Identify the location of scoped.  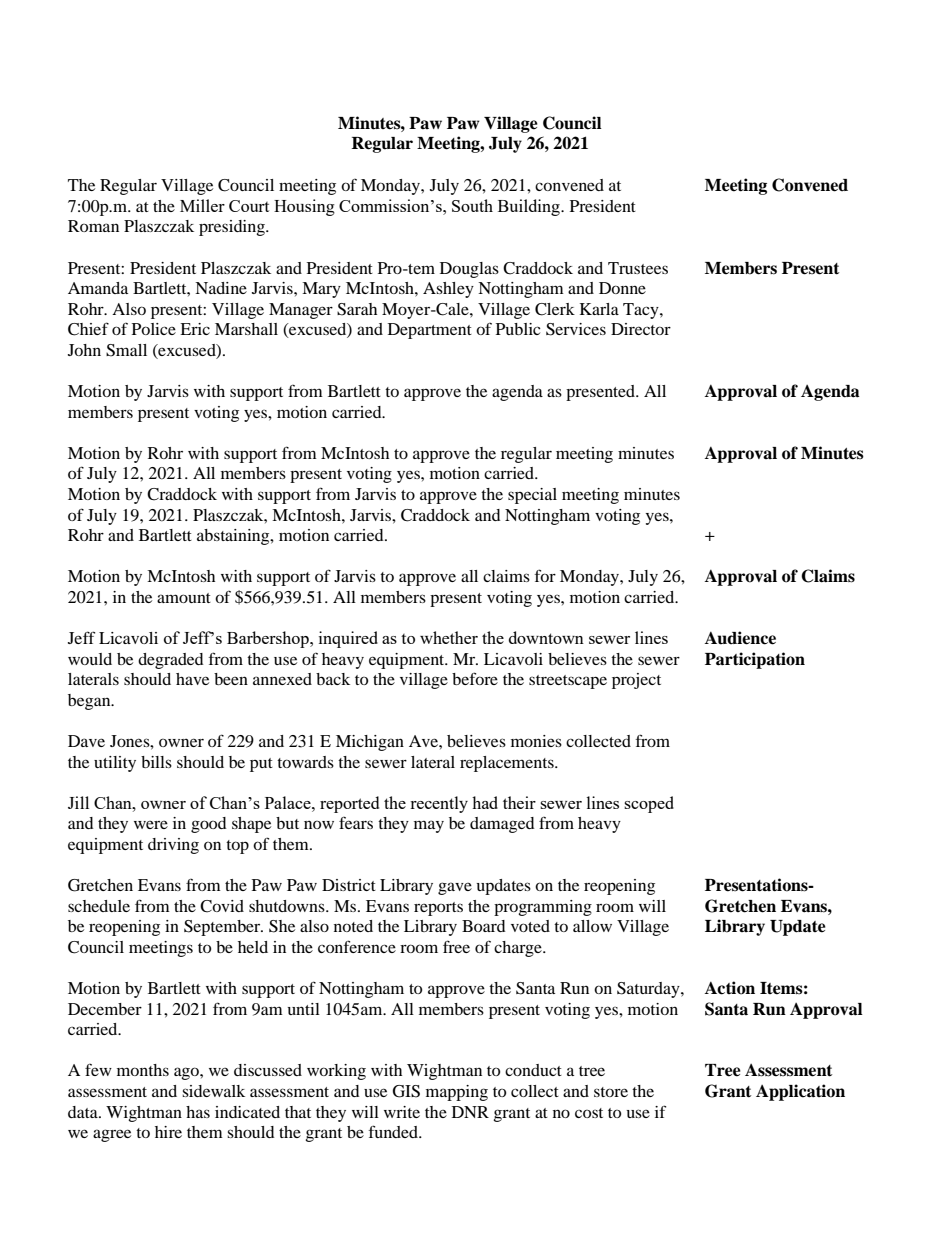
(649, 804).
